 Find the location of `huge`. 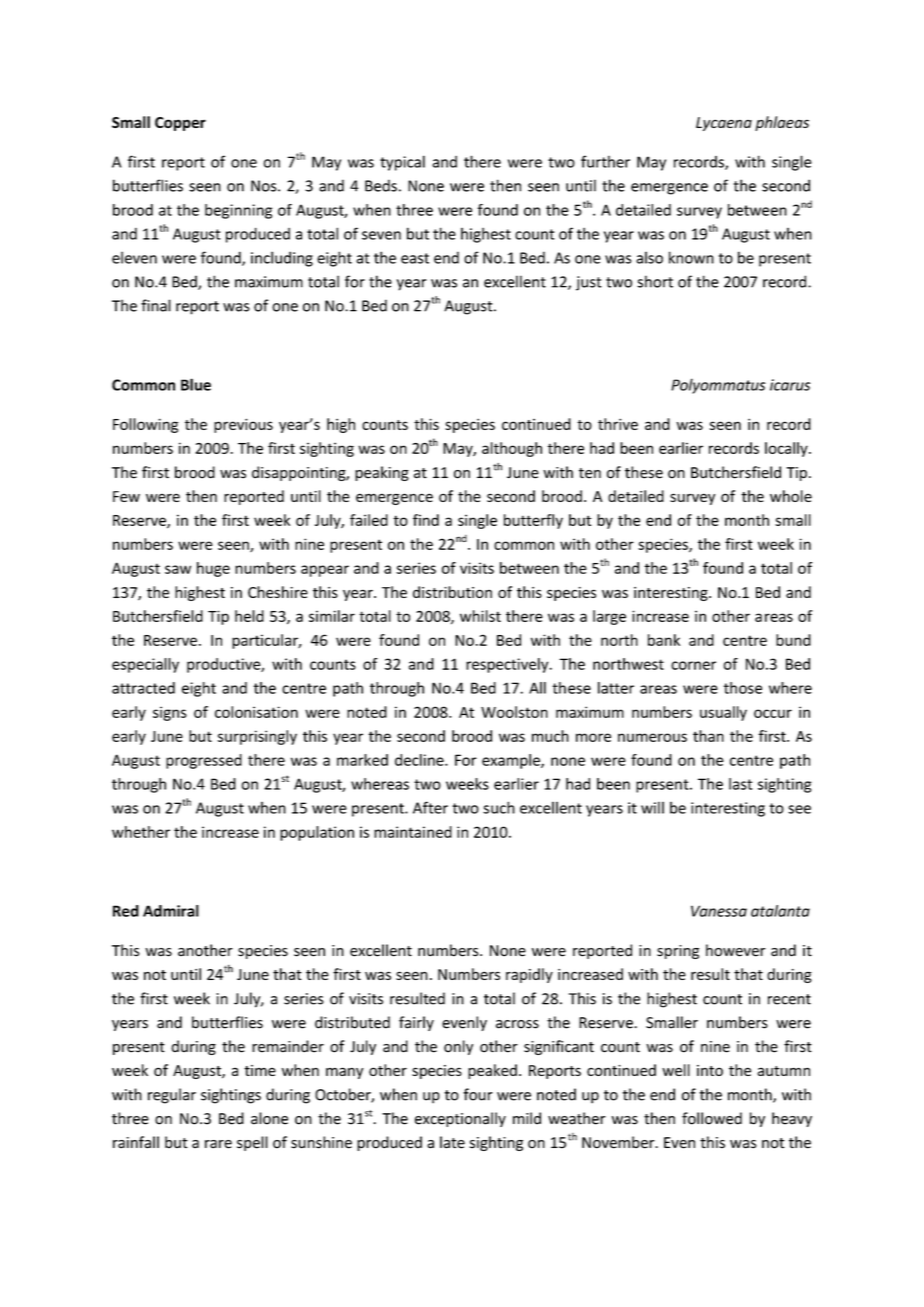

huge is located at coordinates (213, 569).
